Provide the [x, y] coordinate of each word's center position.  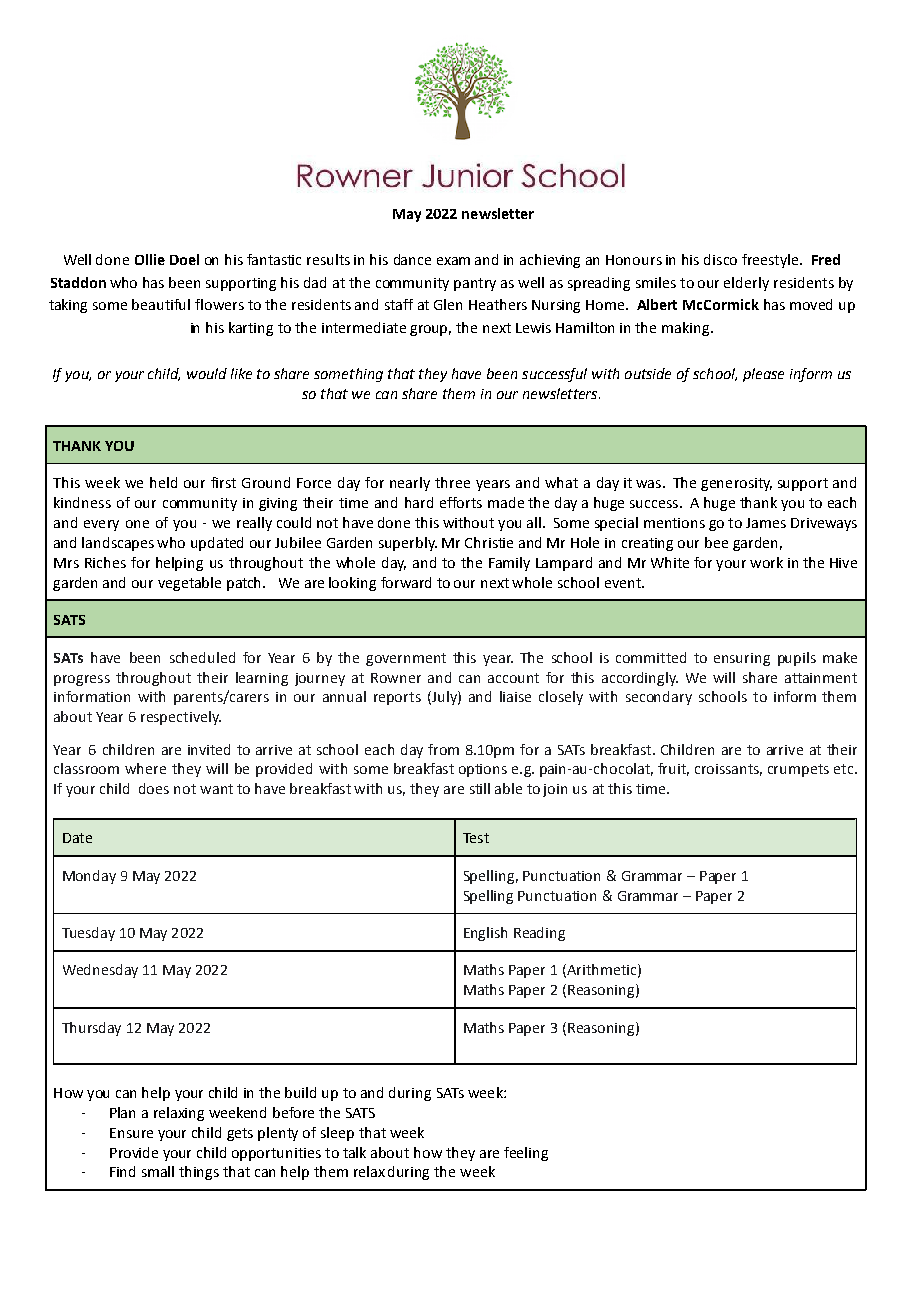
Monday [89, 877]
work [766, 562]
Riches [105, 562]
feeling [526, 1154]
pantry [475, 284]
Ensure [131, 1133]
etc [843, 769]
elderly [746, 284]
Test [476, 838]
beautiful [161, 304]
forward [406, 582]
